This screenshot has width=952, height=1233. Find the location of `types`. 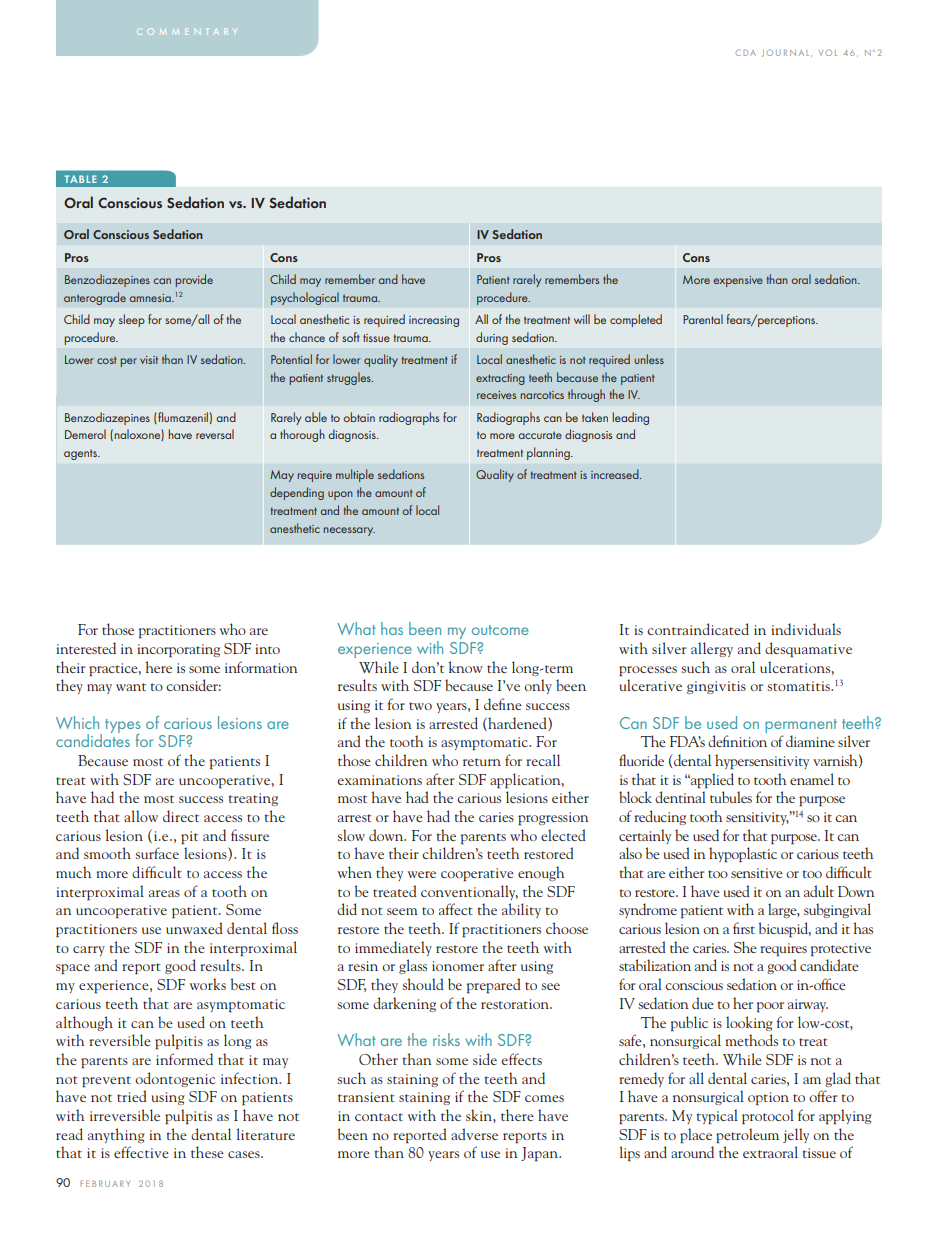

types is located at coordinates (123, 727).
